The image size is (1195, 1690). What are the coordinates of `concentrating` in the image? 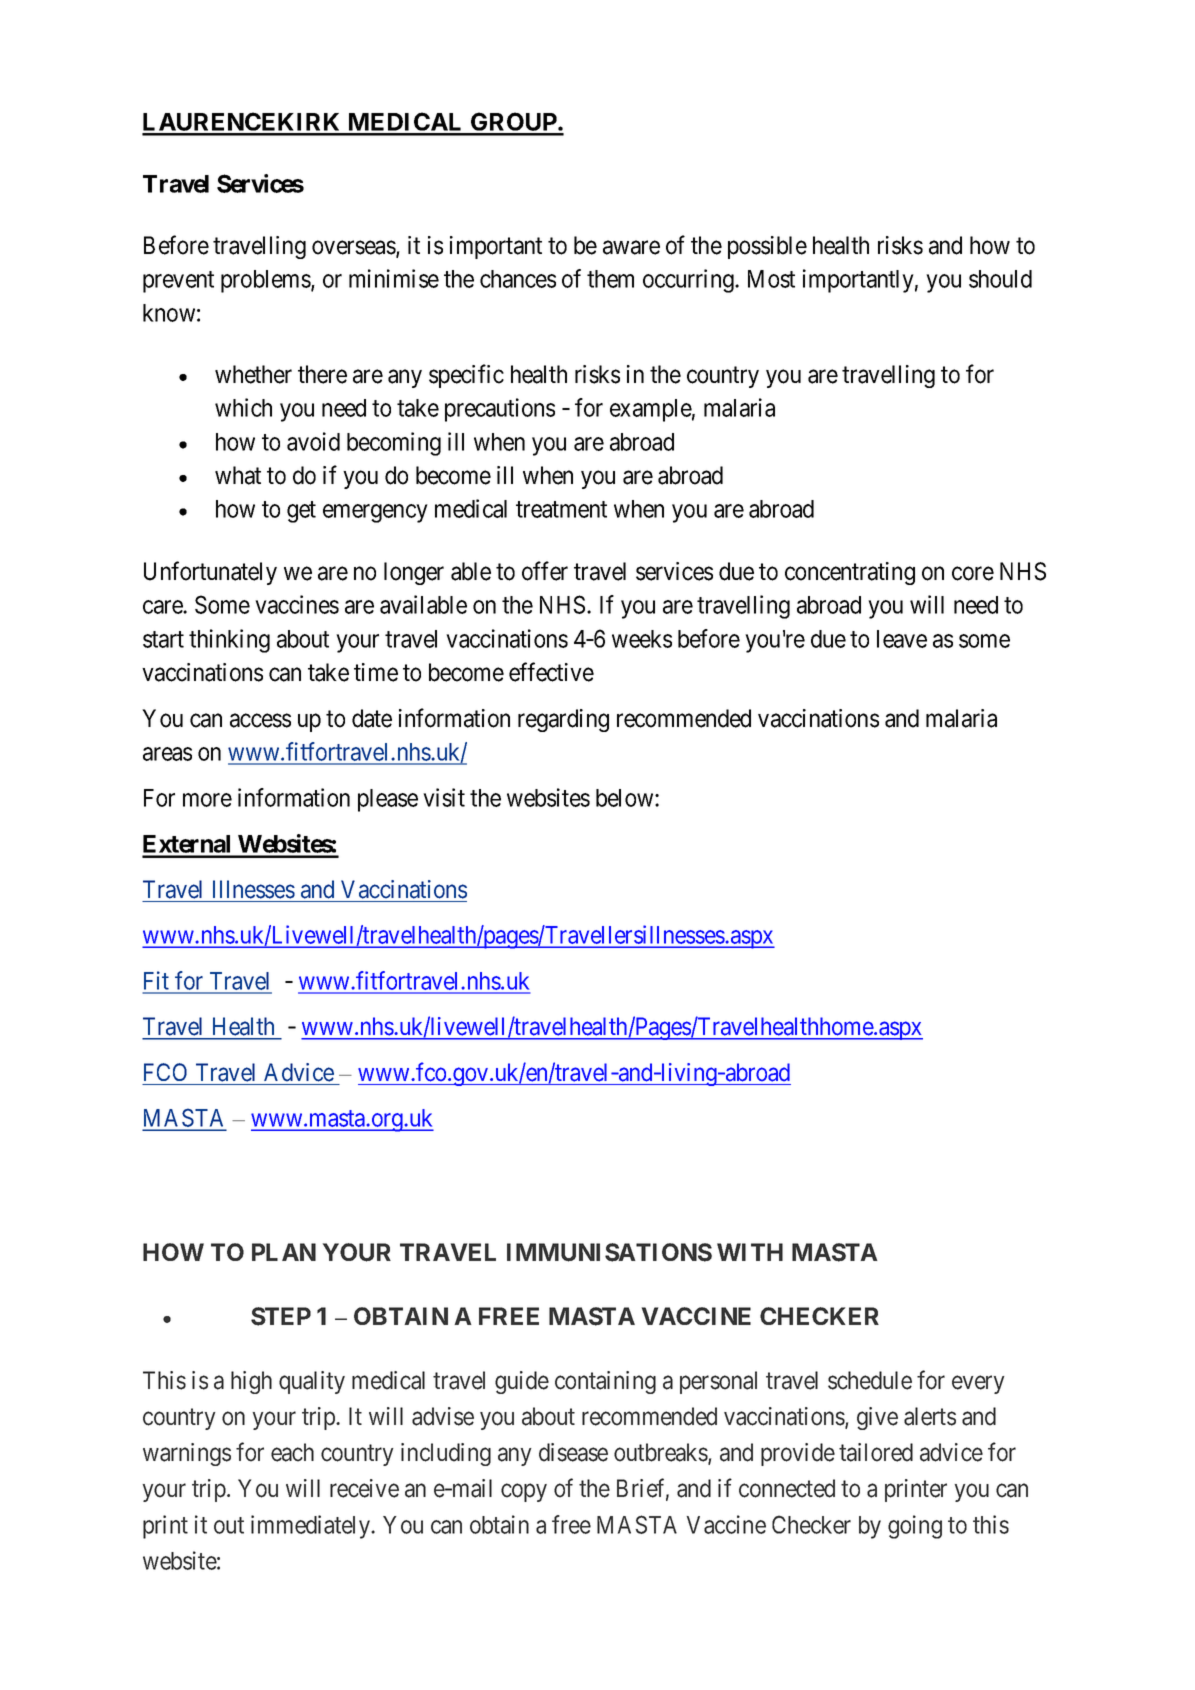 It's located at (850, 573).
